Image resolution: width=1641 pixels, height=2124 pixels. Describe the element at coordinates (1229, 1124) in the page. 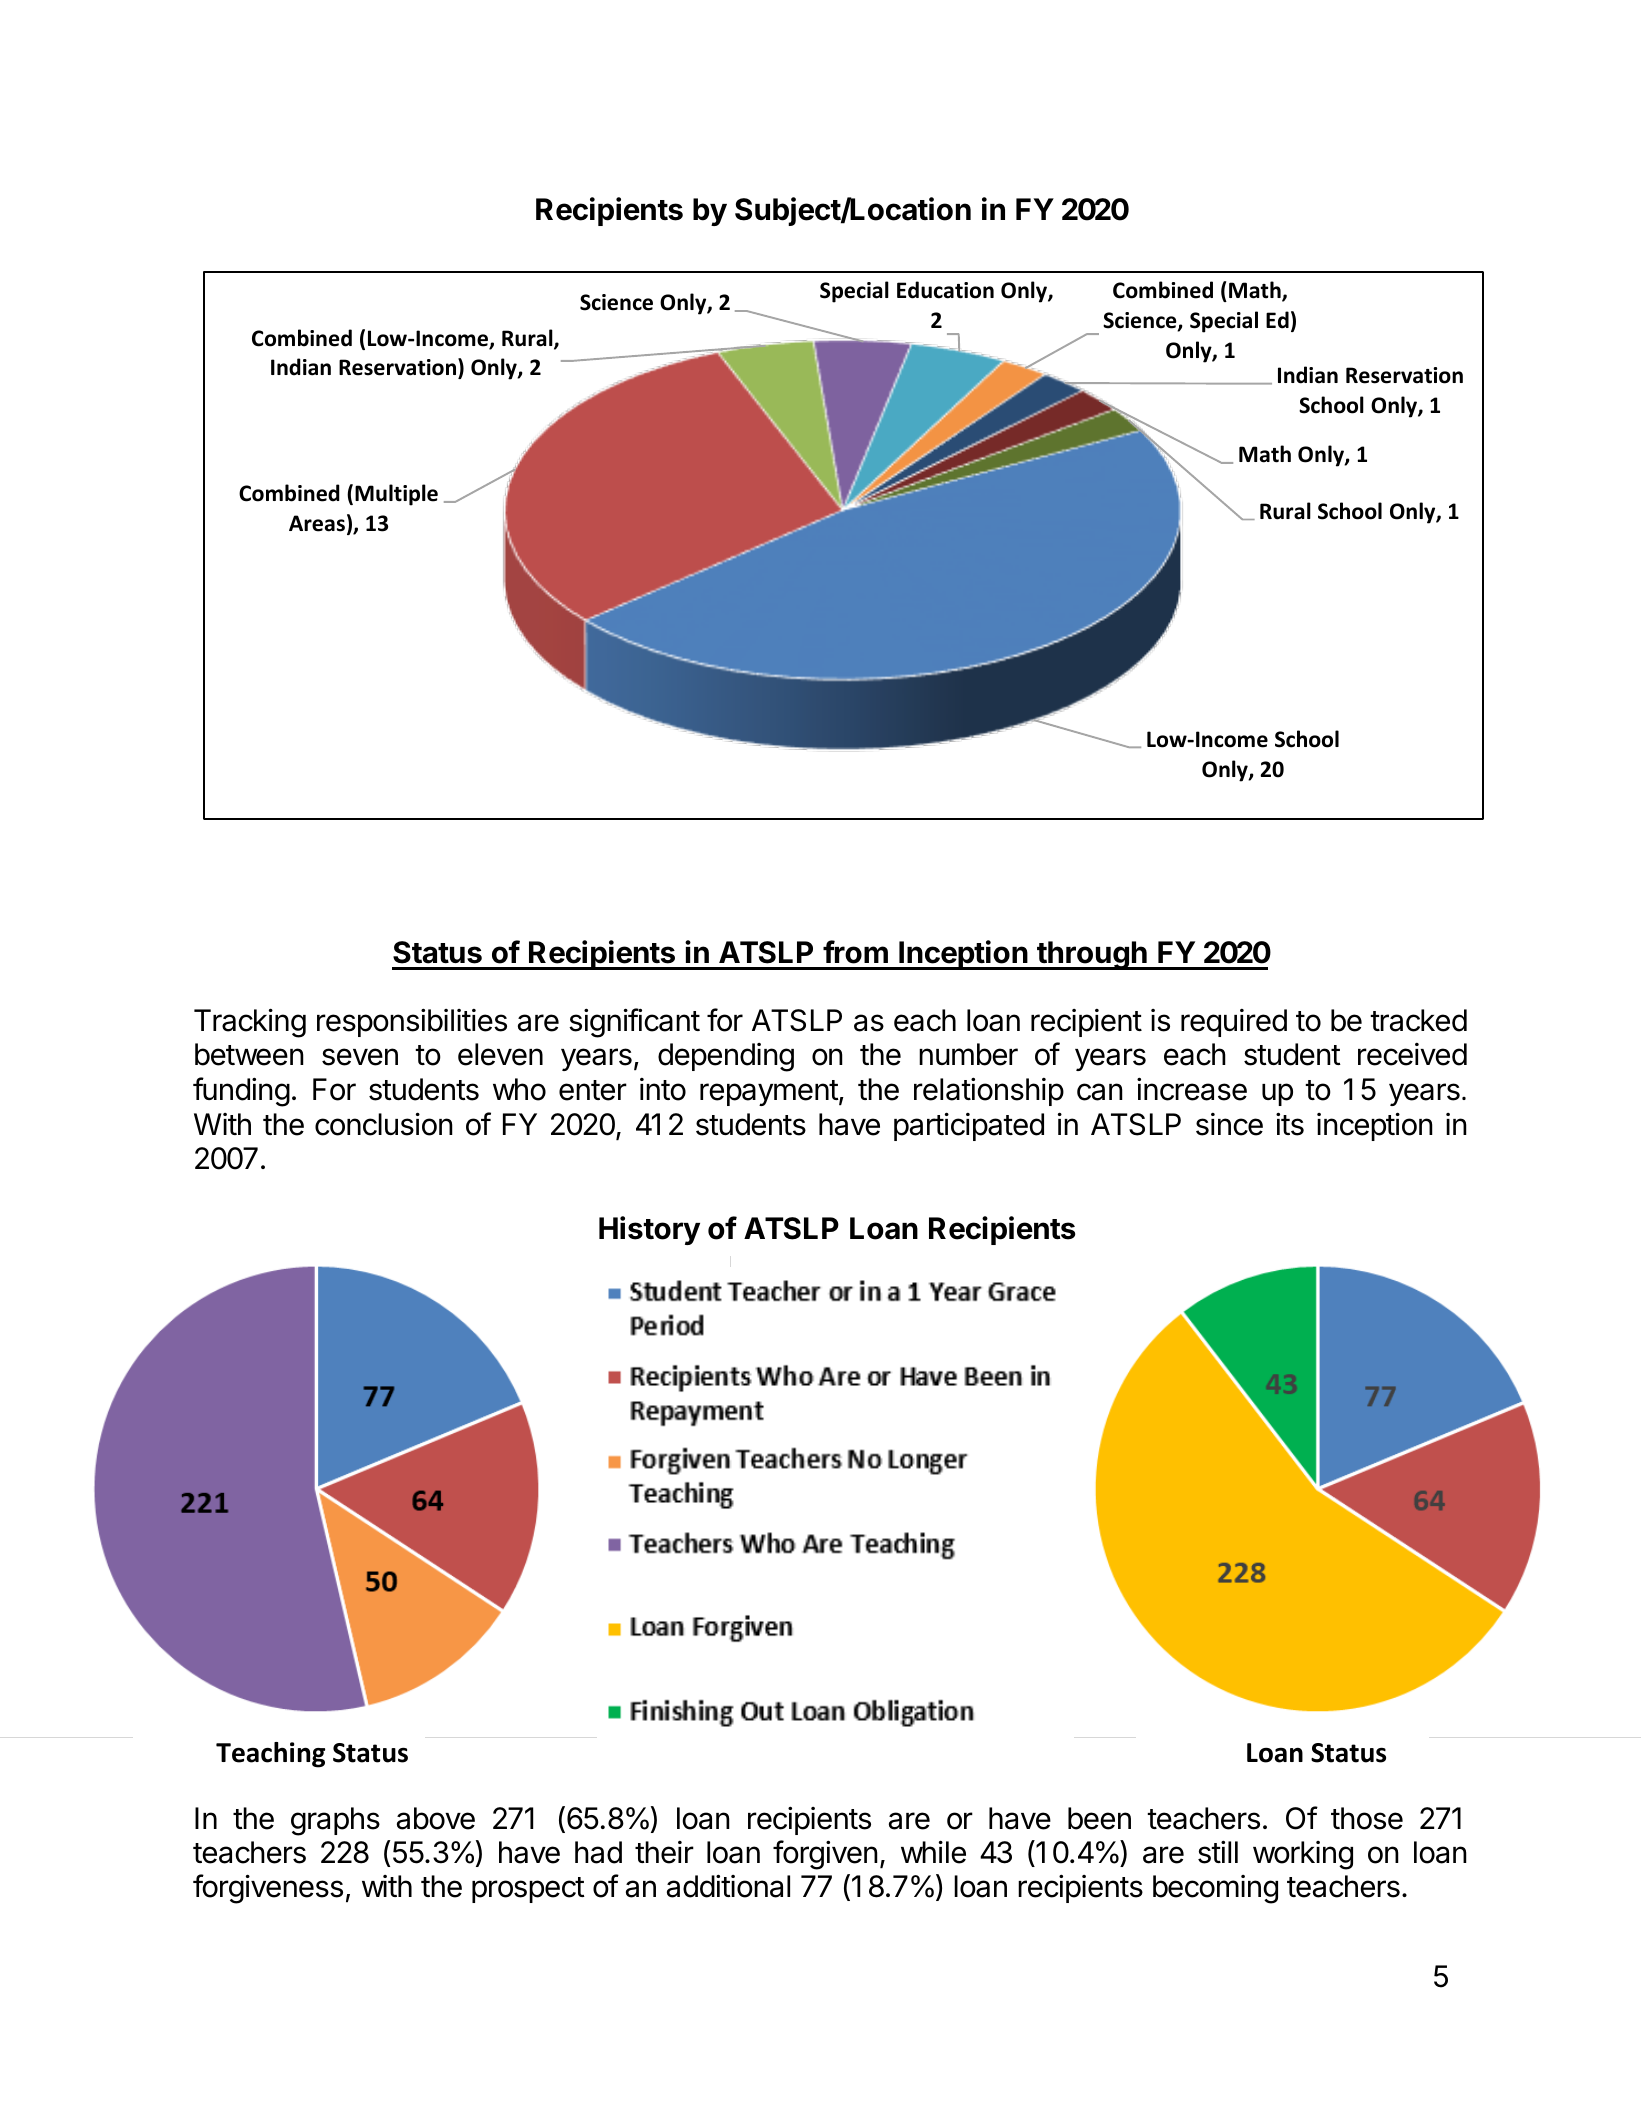

I see `since` at that location.
